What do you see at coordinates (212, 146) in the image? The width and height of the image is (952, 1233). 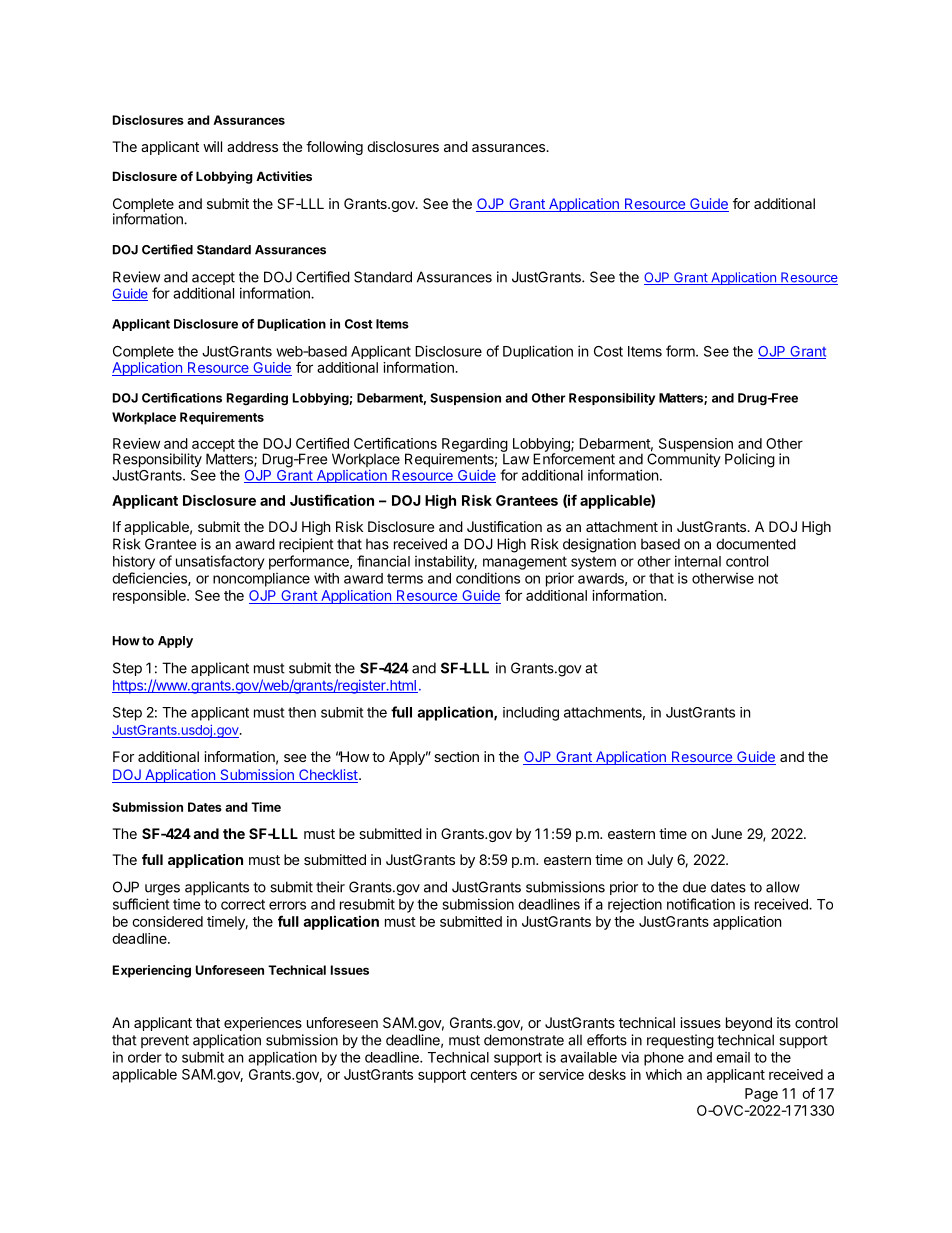 I see `will` at bounding box center [212, 146].
